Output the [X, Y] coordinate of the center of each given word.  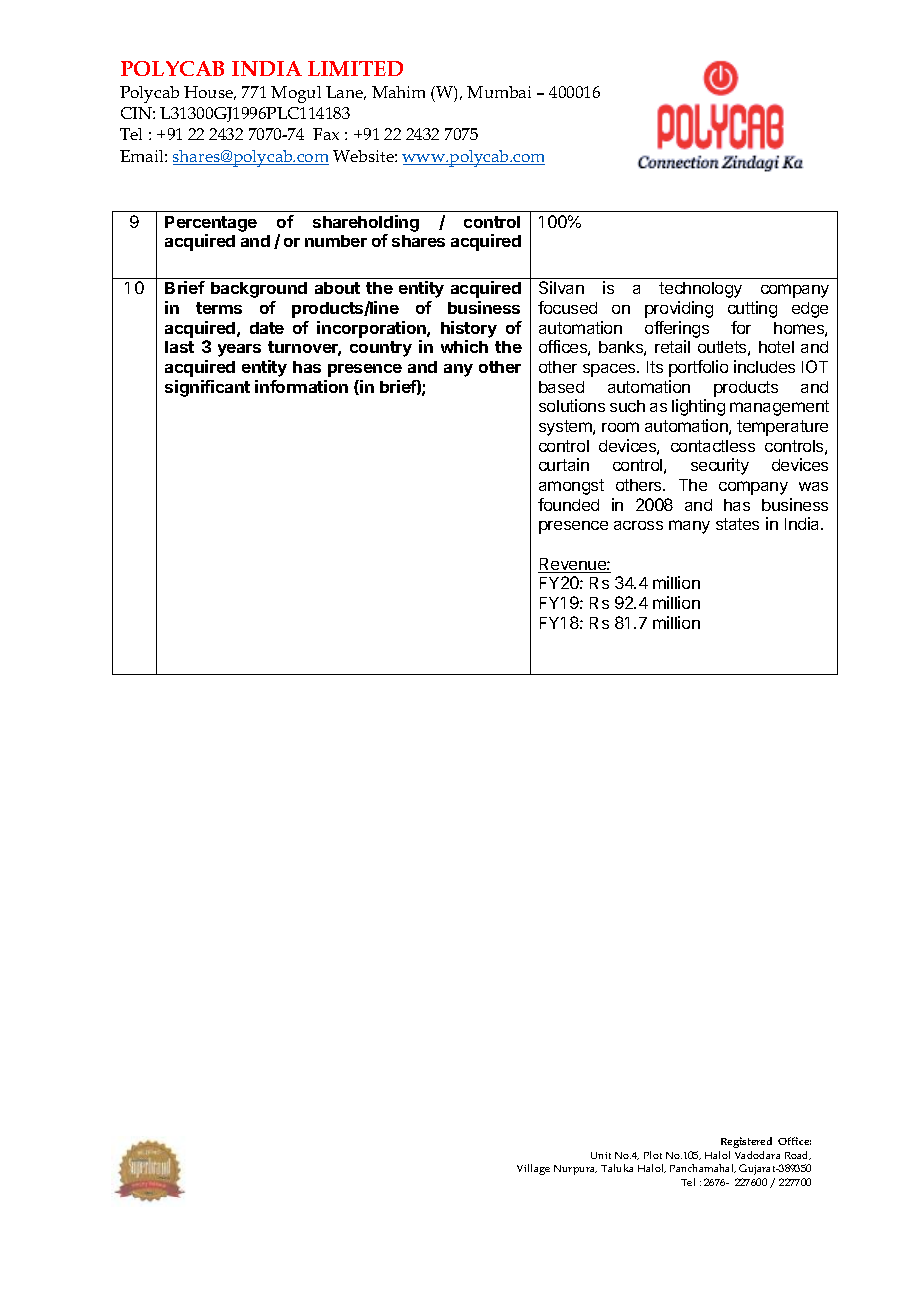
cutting [752, 309]
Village [533, 1169]
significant [207, 388]
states [737, 524]
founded [568, 504]
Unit [601, 1155]
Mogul [296, 94]
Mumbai [499, 92]
